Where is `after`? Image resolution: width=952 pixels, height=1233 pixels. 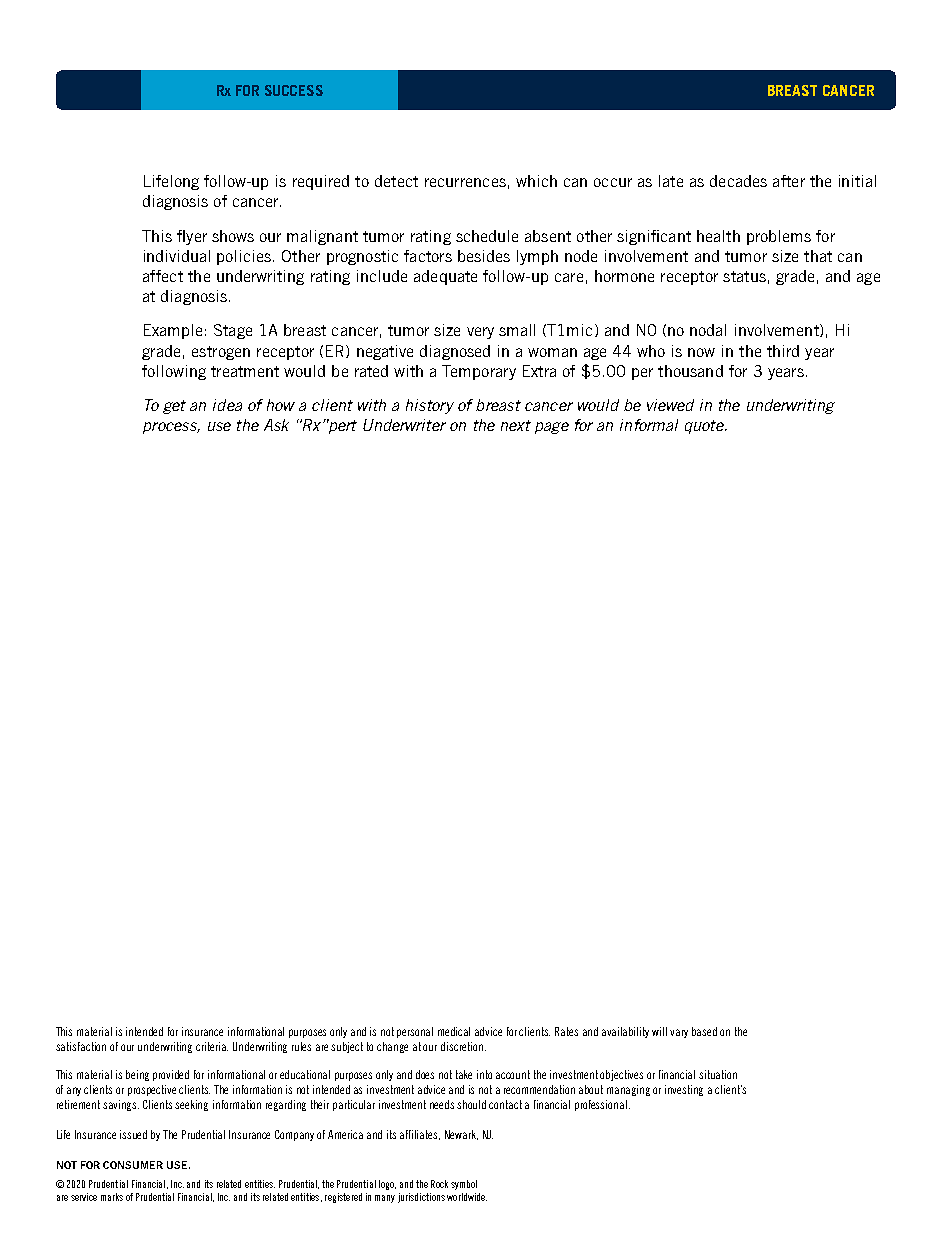
after is located at coordinates (789, 181).
